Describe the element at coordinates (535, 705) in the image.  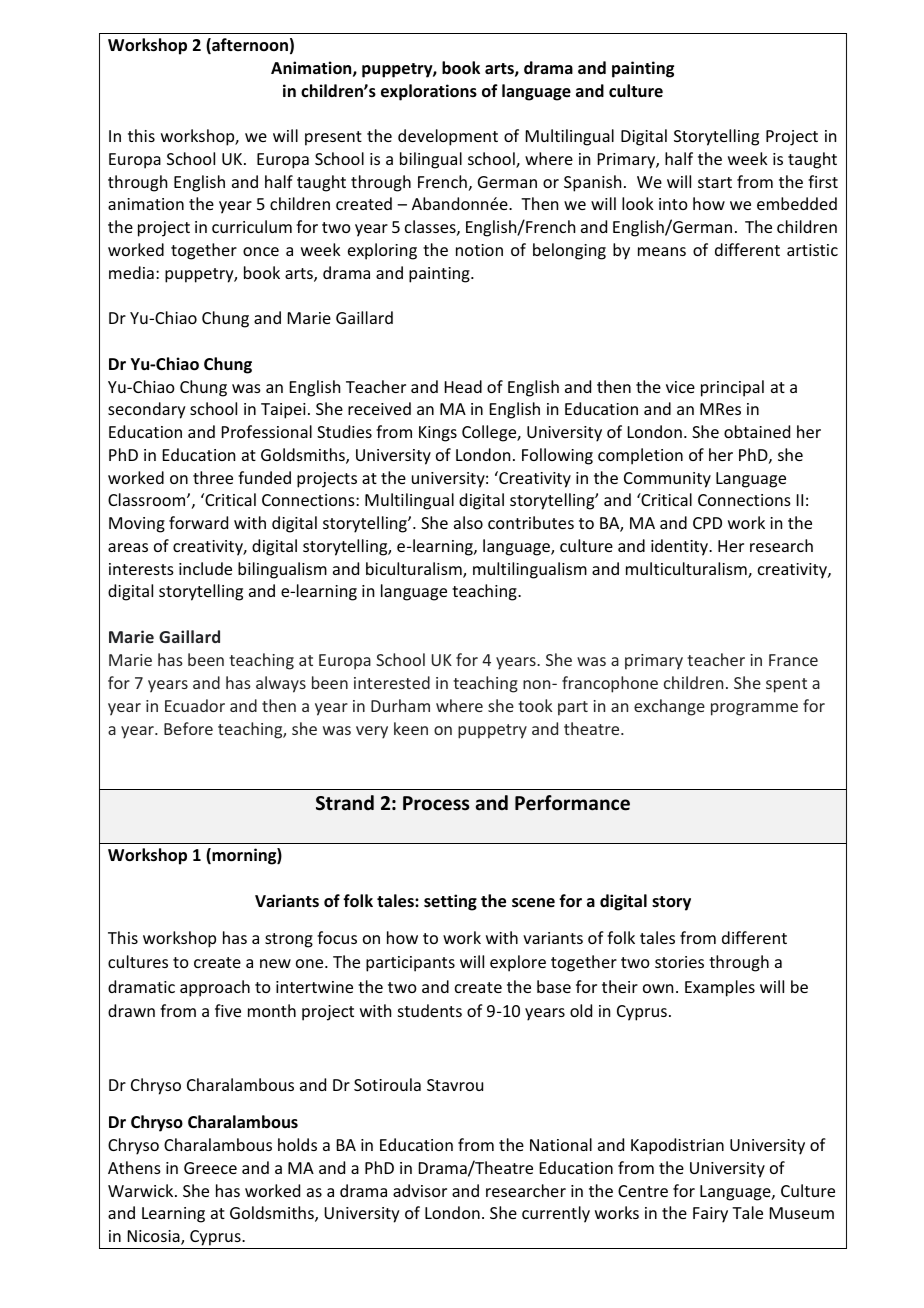
I see `took` at that location.
